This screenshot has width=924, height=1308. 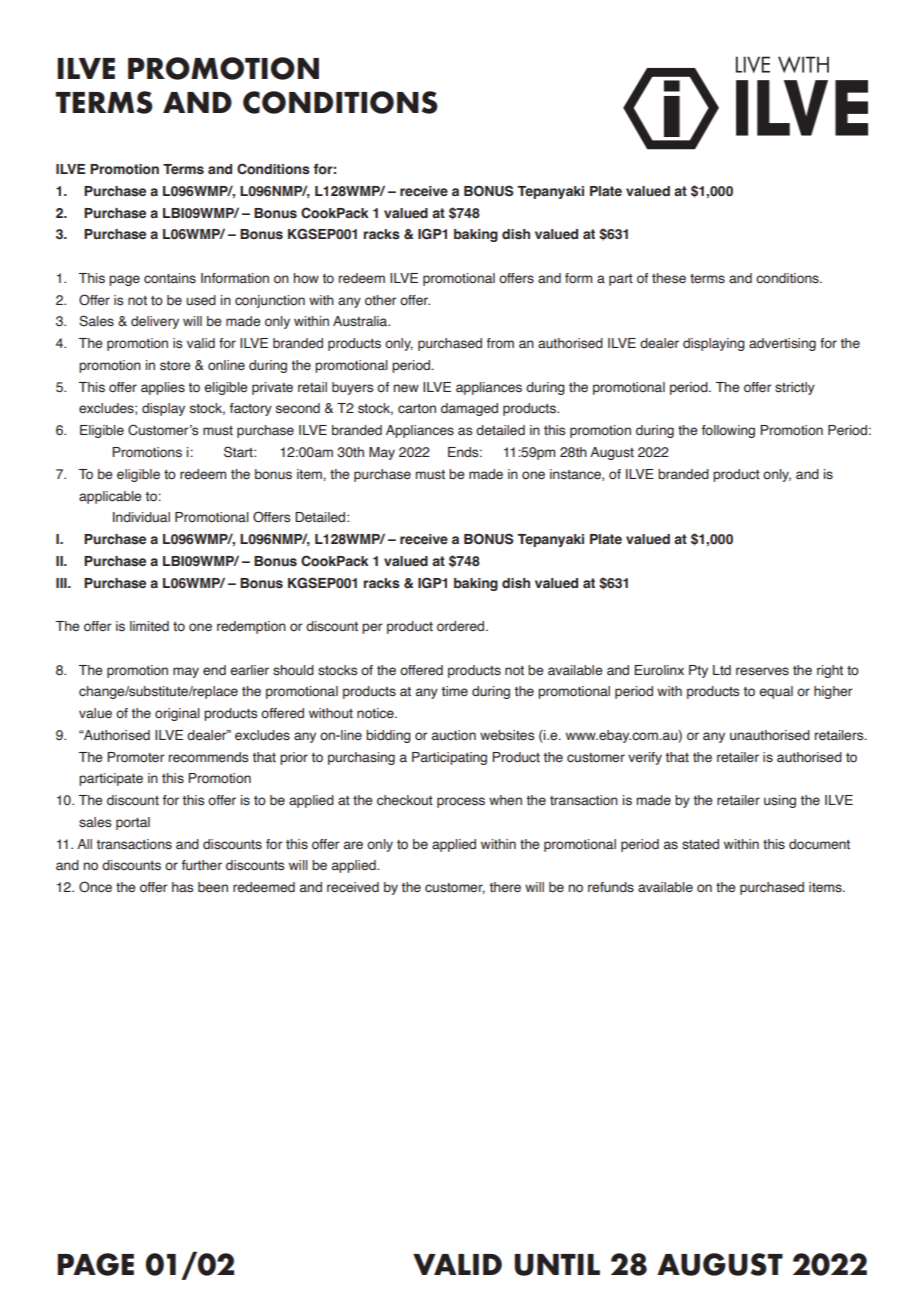 What do you see at coordinates (782, 344) in the screenshot?
I see `advertising` at bounding box center [782, 344].
